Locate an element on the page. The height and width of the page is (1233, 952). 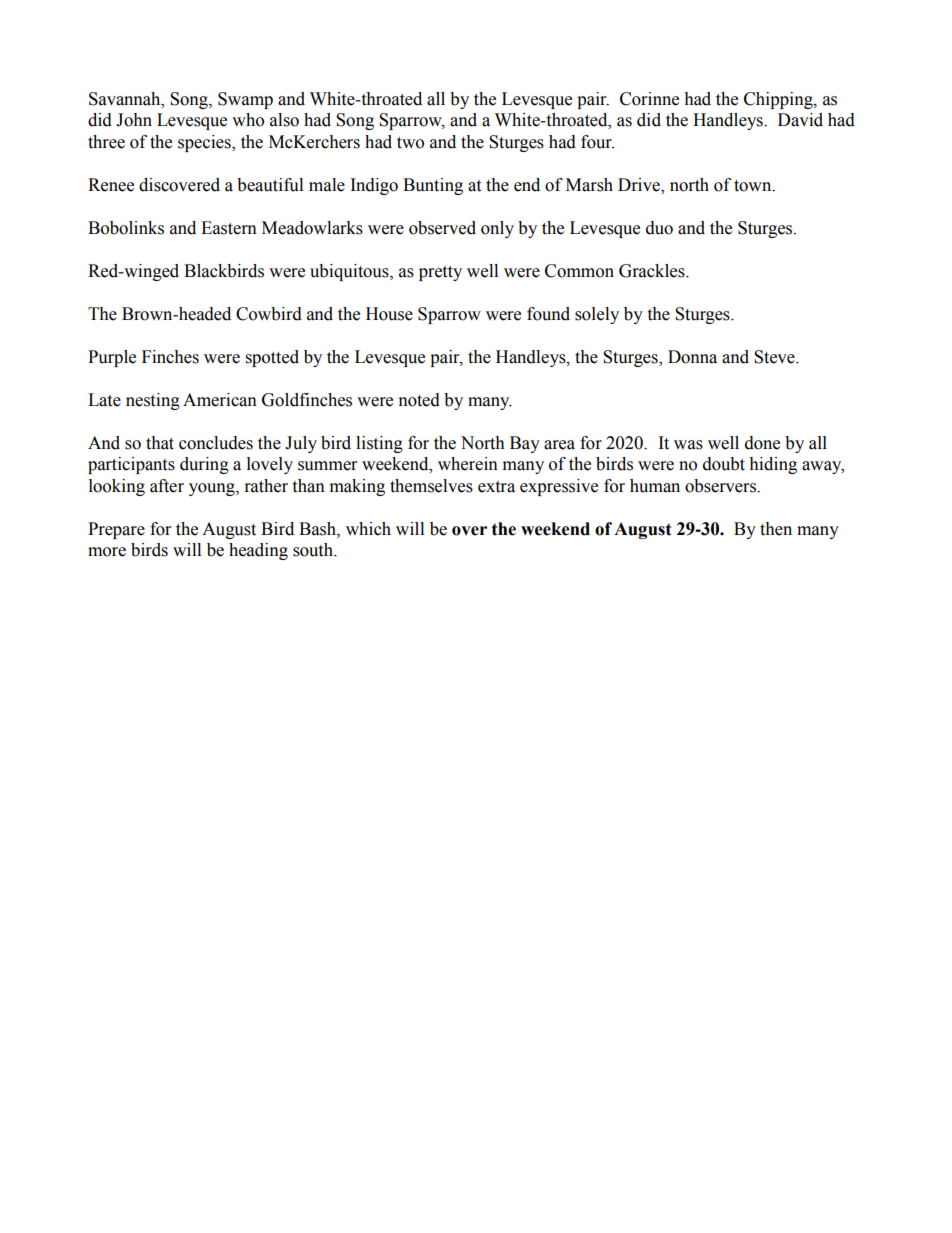
Grackles is located at coordinates (653, 271).
